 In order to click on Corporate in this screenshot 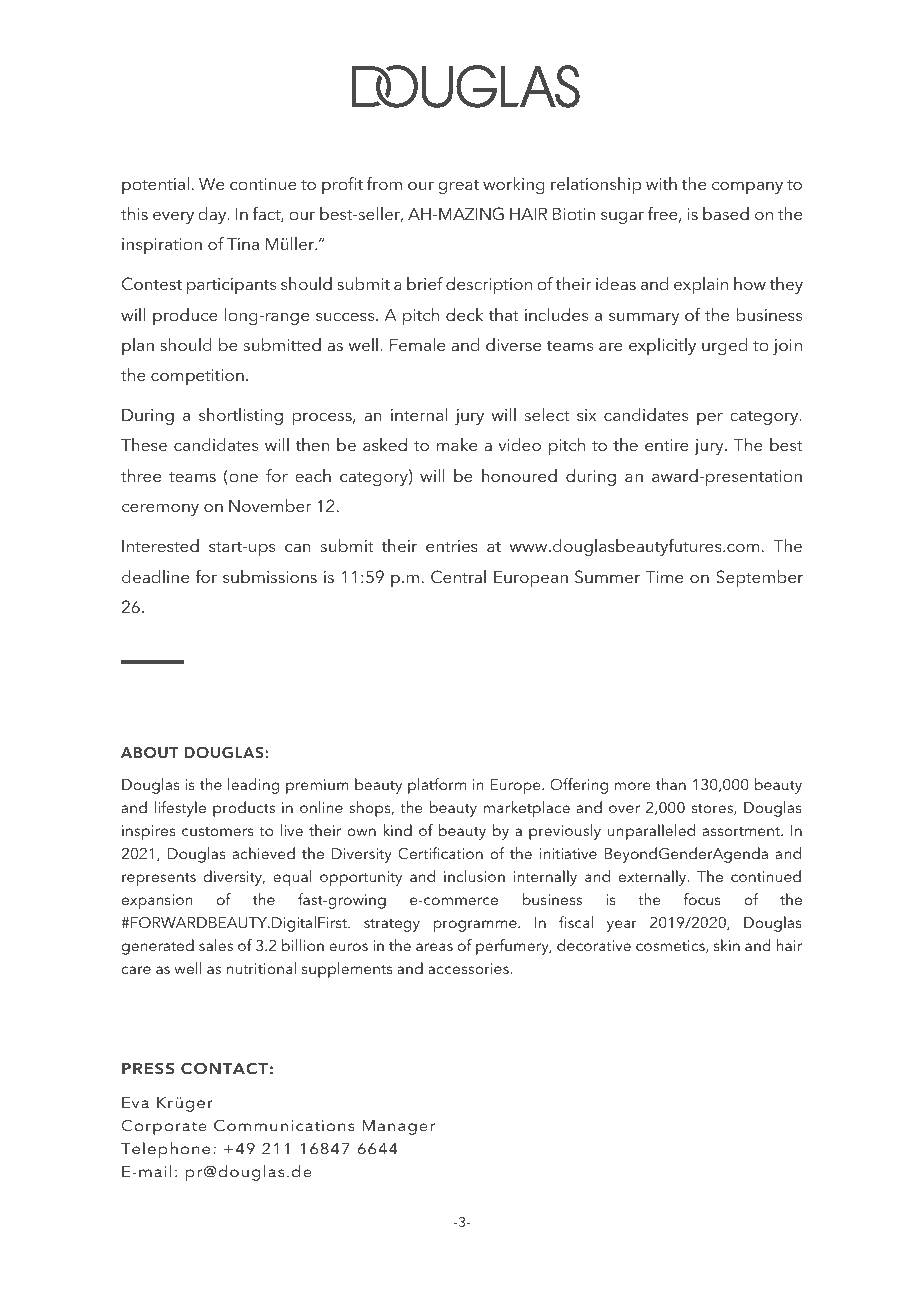, I will do `click(164, 1127)`.
